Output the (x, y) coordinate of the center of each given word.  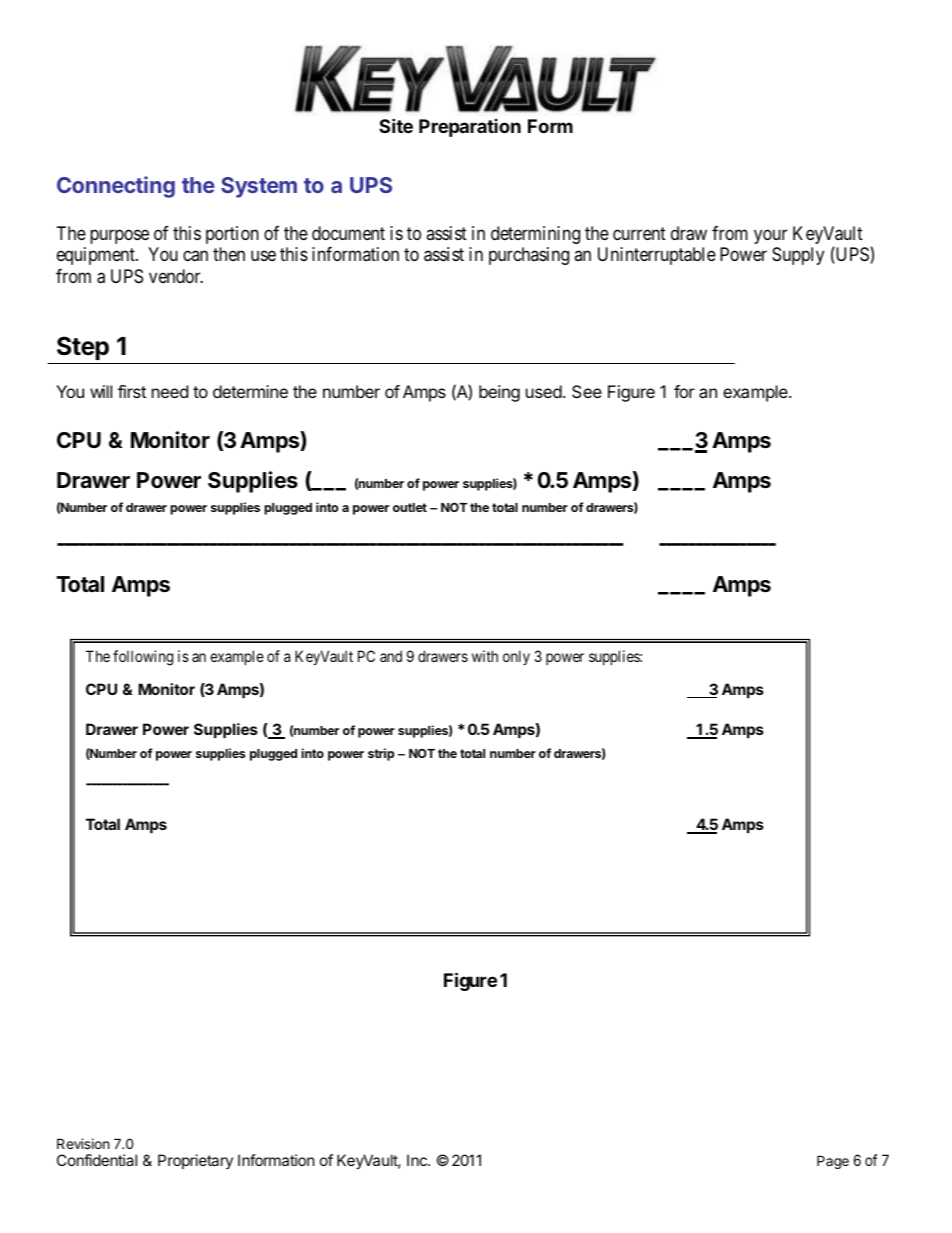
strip (381, 754)
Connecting (116, 187)
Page (833, 1162)
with (485, 656)
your (770, 236)
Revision (83, 1143)
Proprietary (195, 1161)
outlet (410, 507)
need (170, 391)
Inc (418, 1160)
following (143, 658)
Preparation (470, 128)
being (499, 393)
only (516, 657)
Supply (798, 256)
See (587, 391)
